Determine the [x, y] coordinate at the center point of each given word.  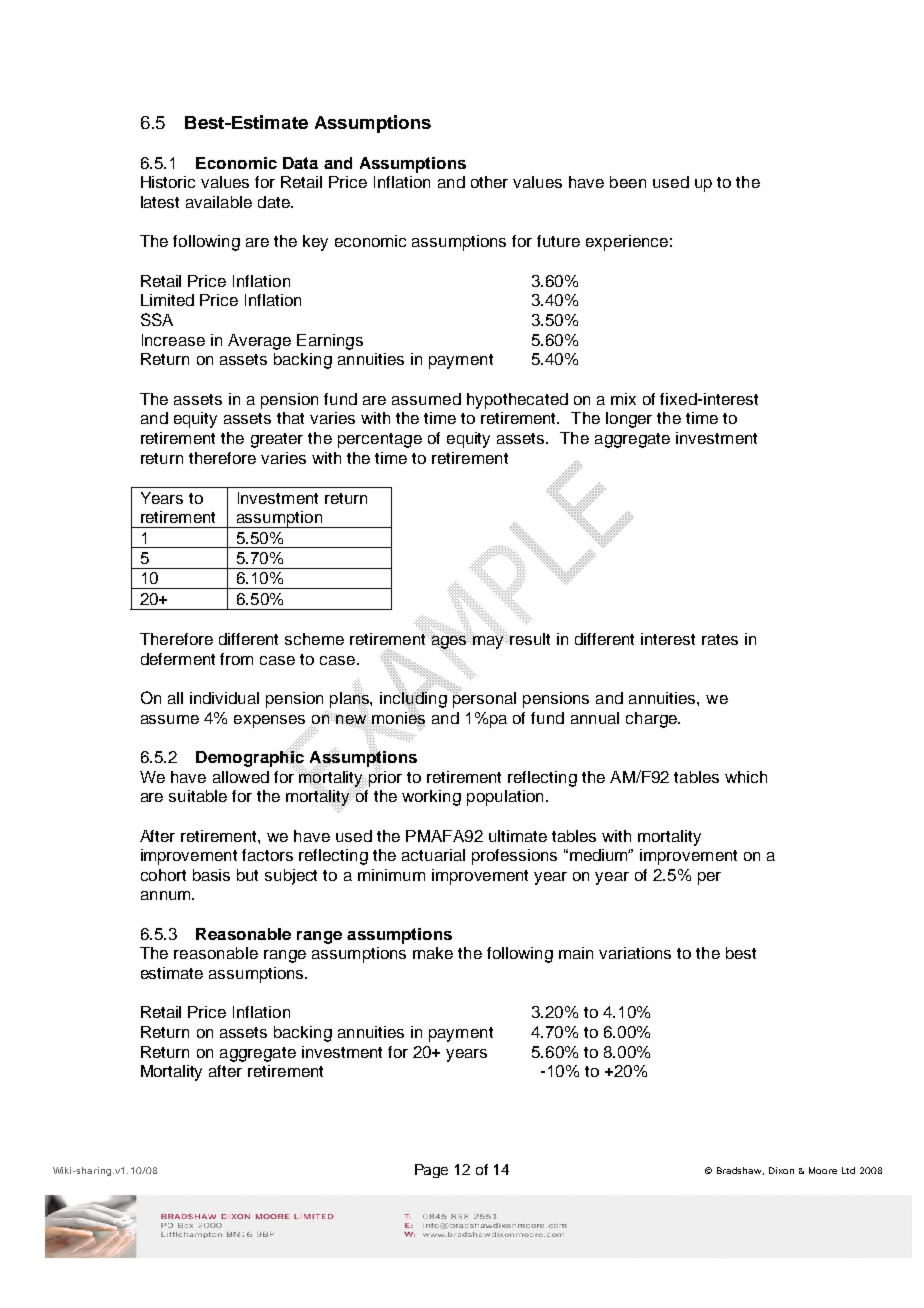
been [628, 182]
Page [431, 1171]
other [489, 182]
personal [483, 698]
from [236, 659]
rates [720, 639]
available [219, 202]
